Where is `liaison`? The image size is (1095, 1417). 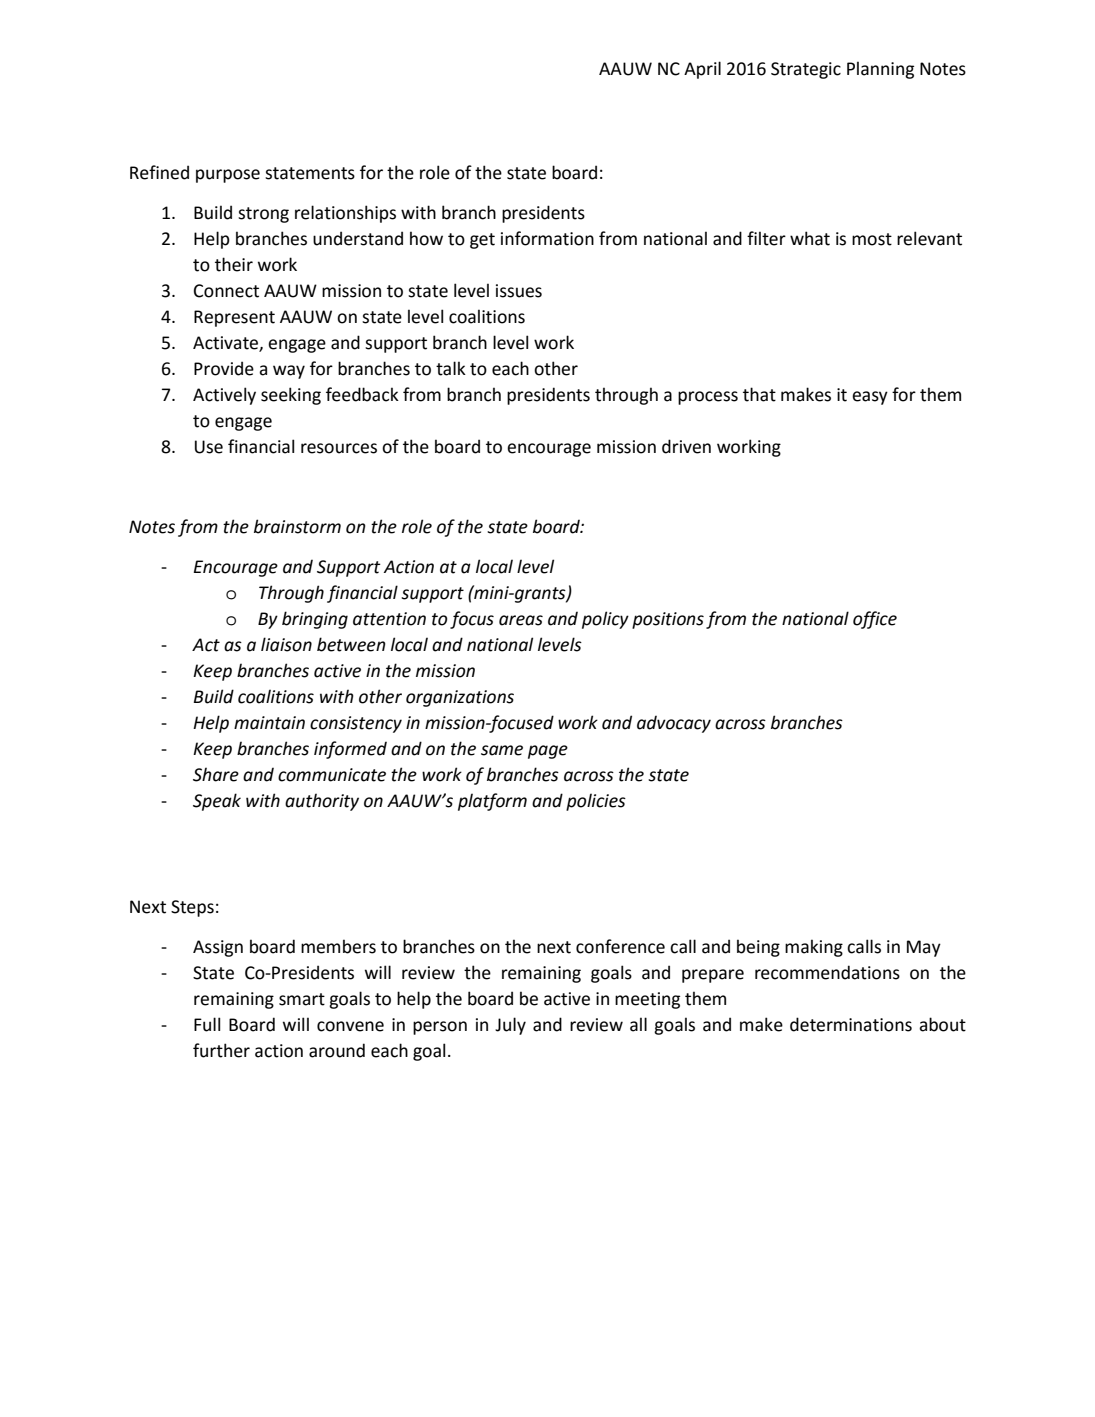 liaison is located at coordinates (286, 644).
